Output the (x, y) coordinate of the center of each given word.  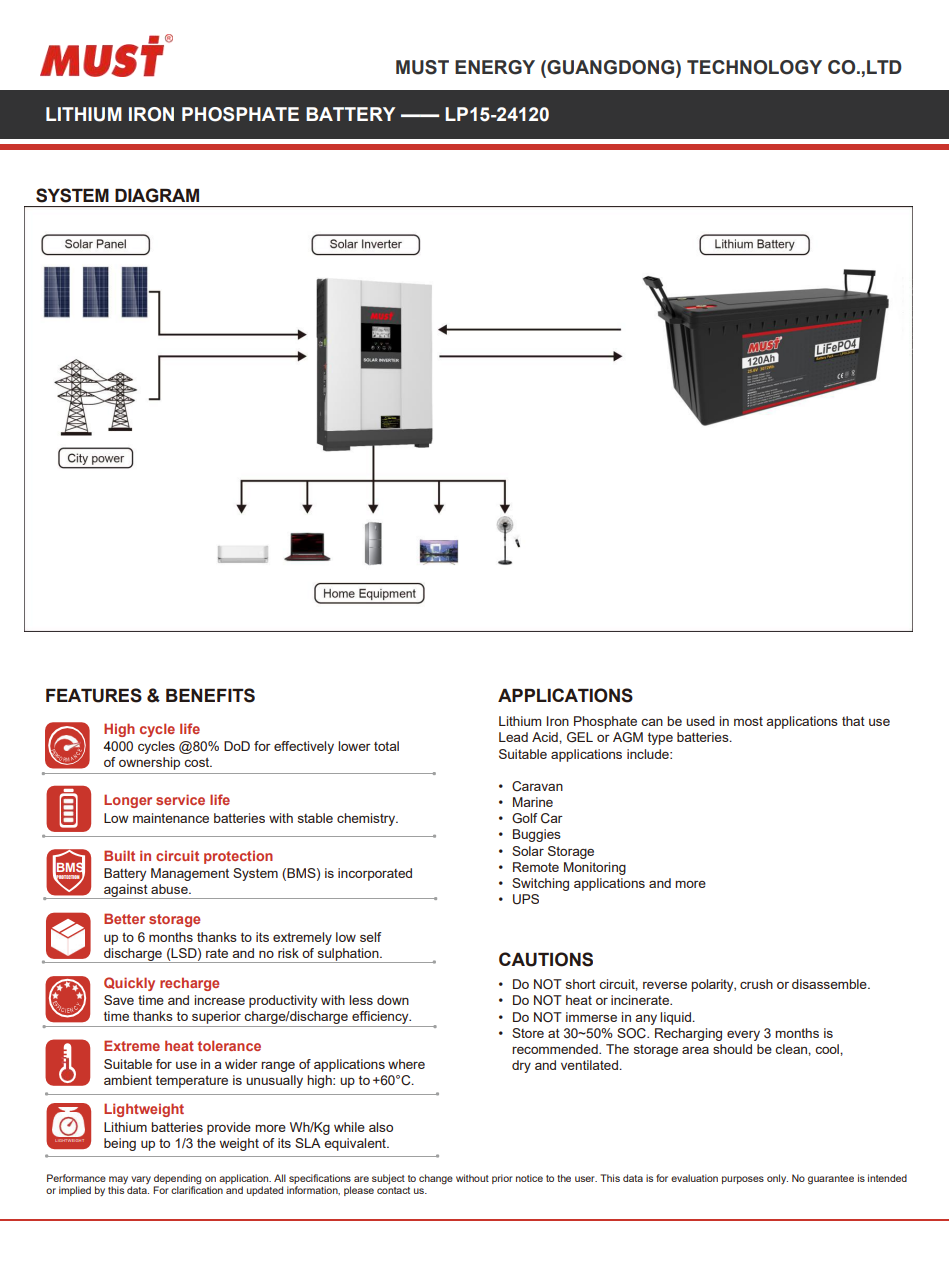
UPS (526, 899)
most (748, 721)
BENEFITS (210, 695)
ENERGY (495, 67)
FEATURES (94, 695)
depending (177, 1180)
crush (756, 984)
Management (190, 874)
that (853, 721)
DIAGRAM (157, 195)
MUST (422, 67)
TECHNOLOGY (754, 67)
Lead (513, 737)
